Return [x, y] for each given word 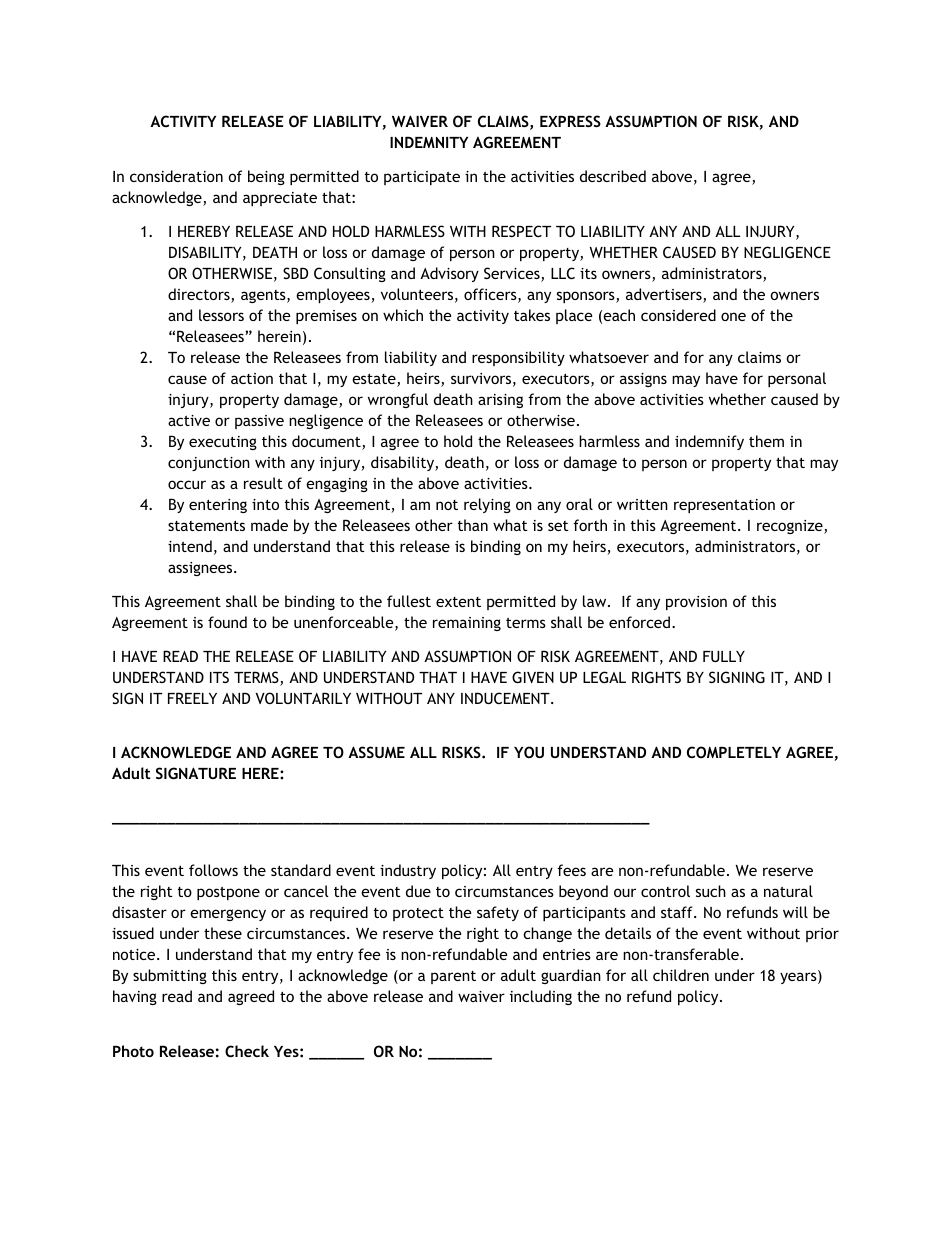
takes [532, 315]
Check [247, 1051]
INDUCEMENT [506, 698]
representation [724, 506]
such [711, 891]
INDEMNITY [429, 142]
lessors [221, 315]
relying [487, 505]
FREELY [192, 698]
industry [408, 871]
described [613, 176]
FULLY [724, 656]
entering [218, 506]
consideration [176, 176]
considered [678, 315]
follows [213, 870]
